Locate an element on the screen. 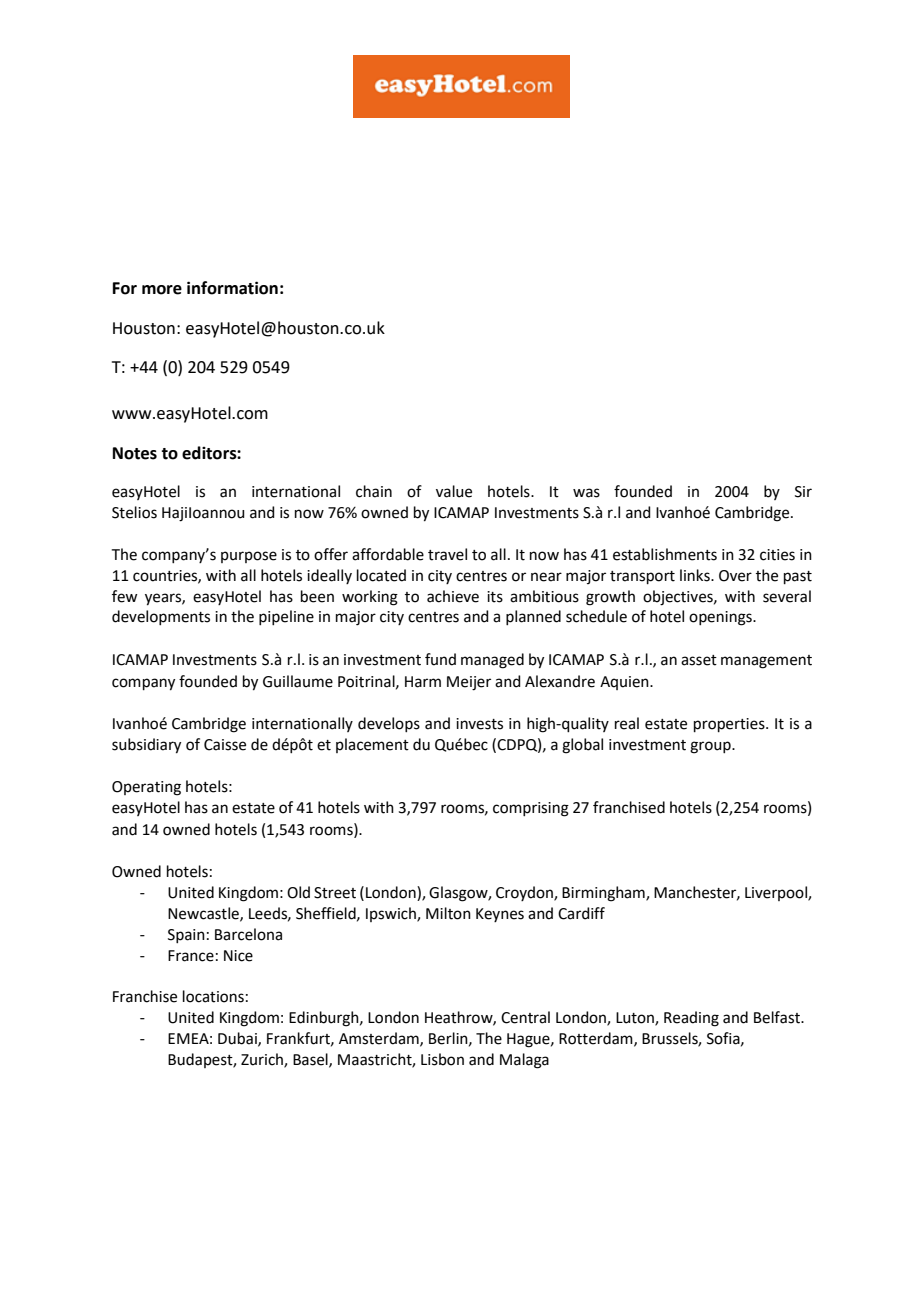 This screenshot has width=924, height=1308. information is located at coordinates (232, 288).
